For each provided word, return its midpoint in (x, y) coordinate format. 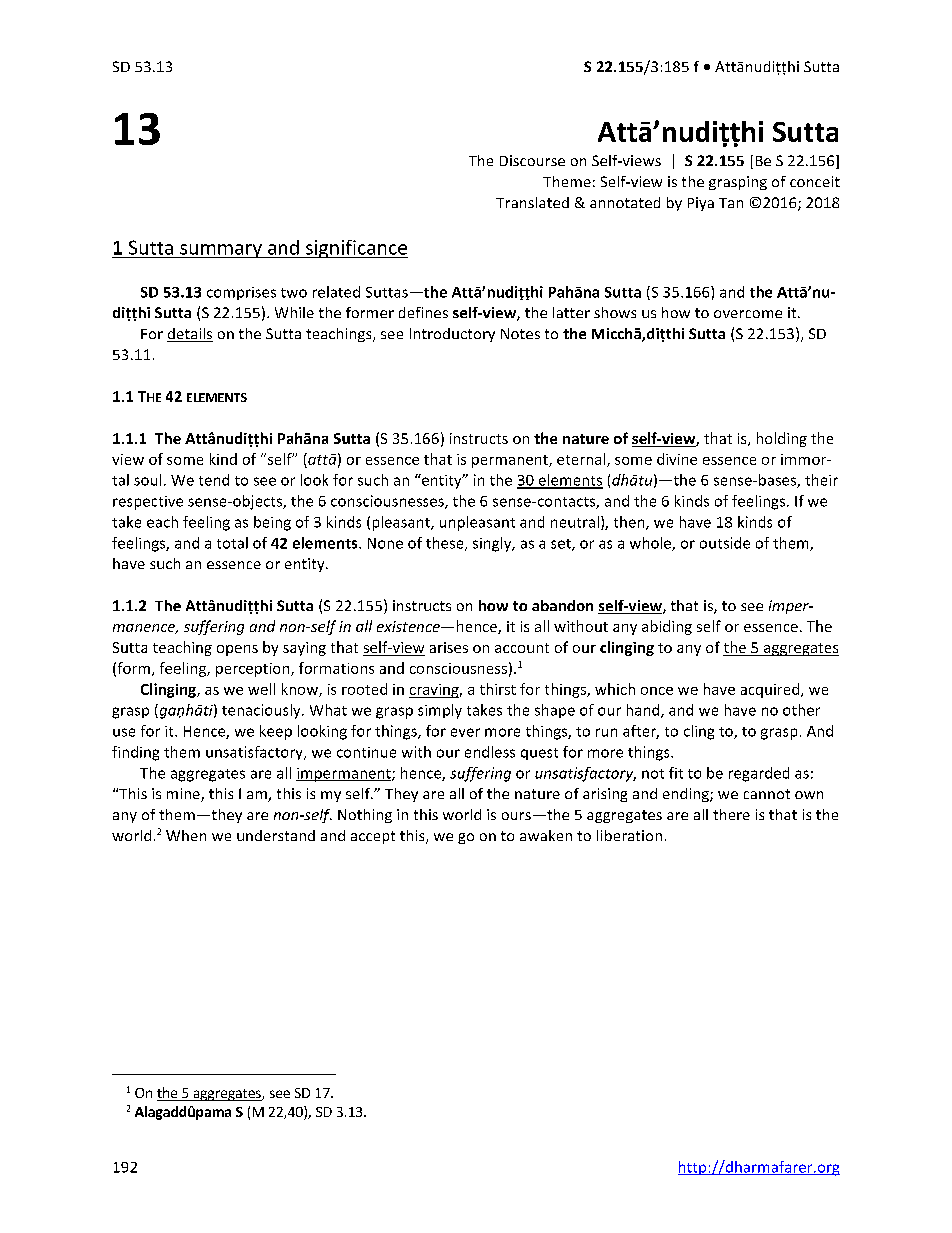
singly (493, 544)
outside (725, 543)
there (731, 814)
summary (221, 251)
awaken (546, 835)
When (186, 835)
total (232, 543)
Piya (701, 204)
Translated (532, 202)
